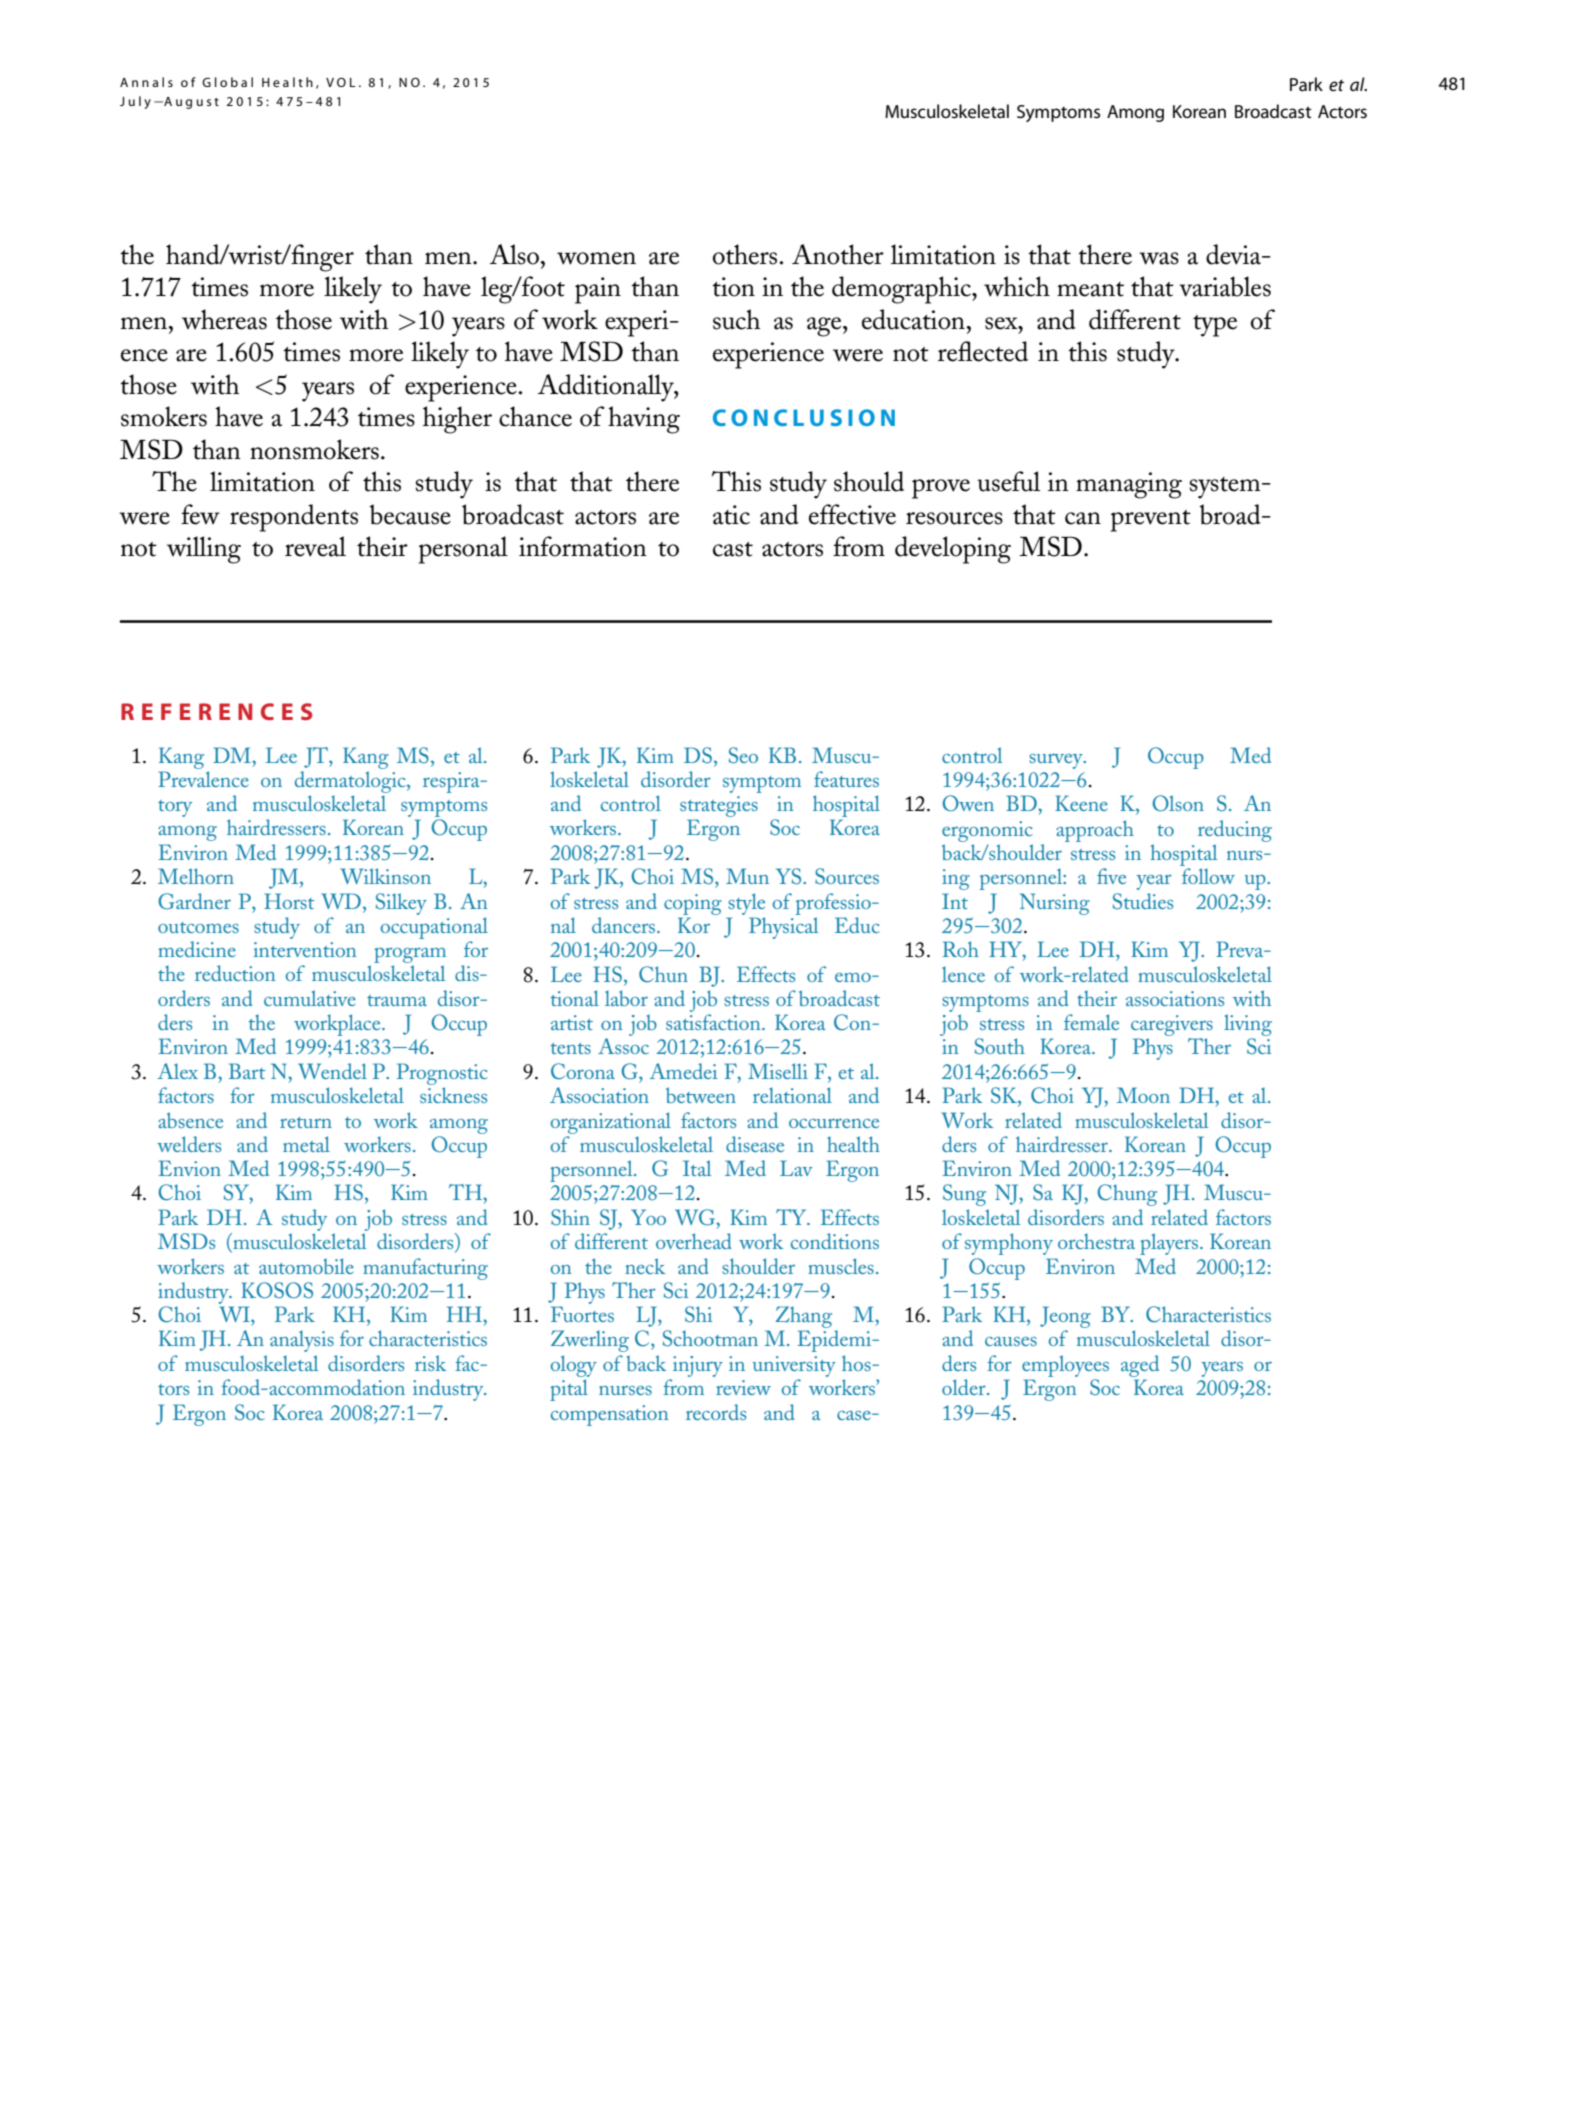  Describe the element at coordinates (302, 1341) in the screenshot. I see `analysis` at that location.
